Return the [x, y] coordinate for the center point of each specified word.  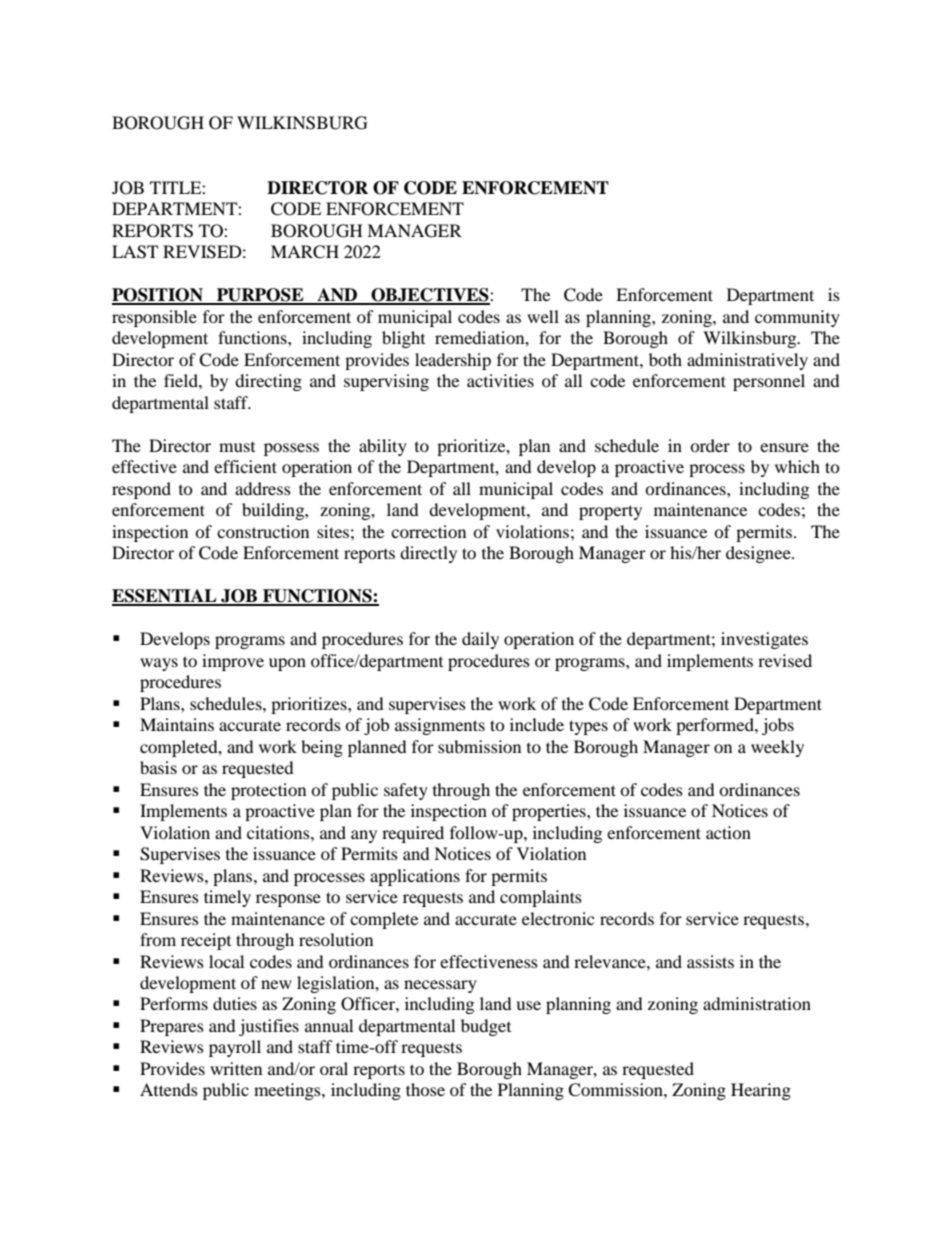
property [610, 512]
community [797, 318]
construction [263, 531]
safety [406, 791]
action [728, 832]
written [236, 1068]
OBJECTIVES [430, 296]
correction [428, 531]
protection [268, 791]
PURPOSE [260, 296]
